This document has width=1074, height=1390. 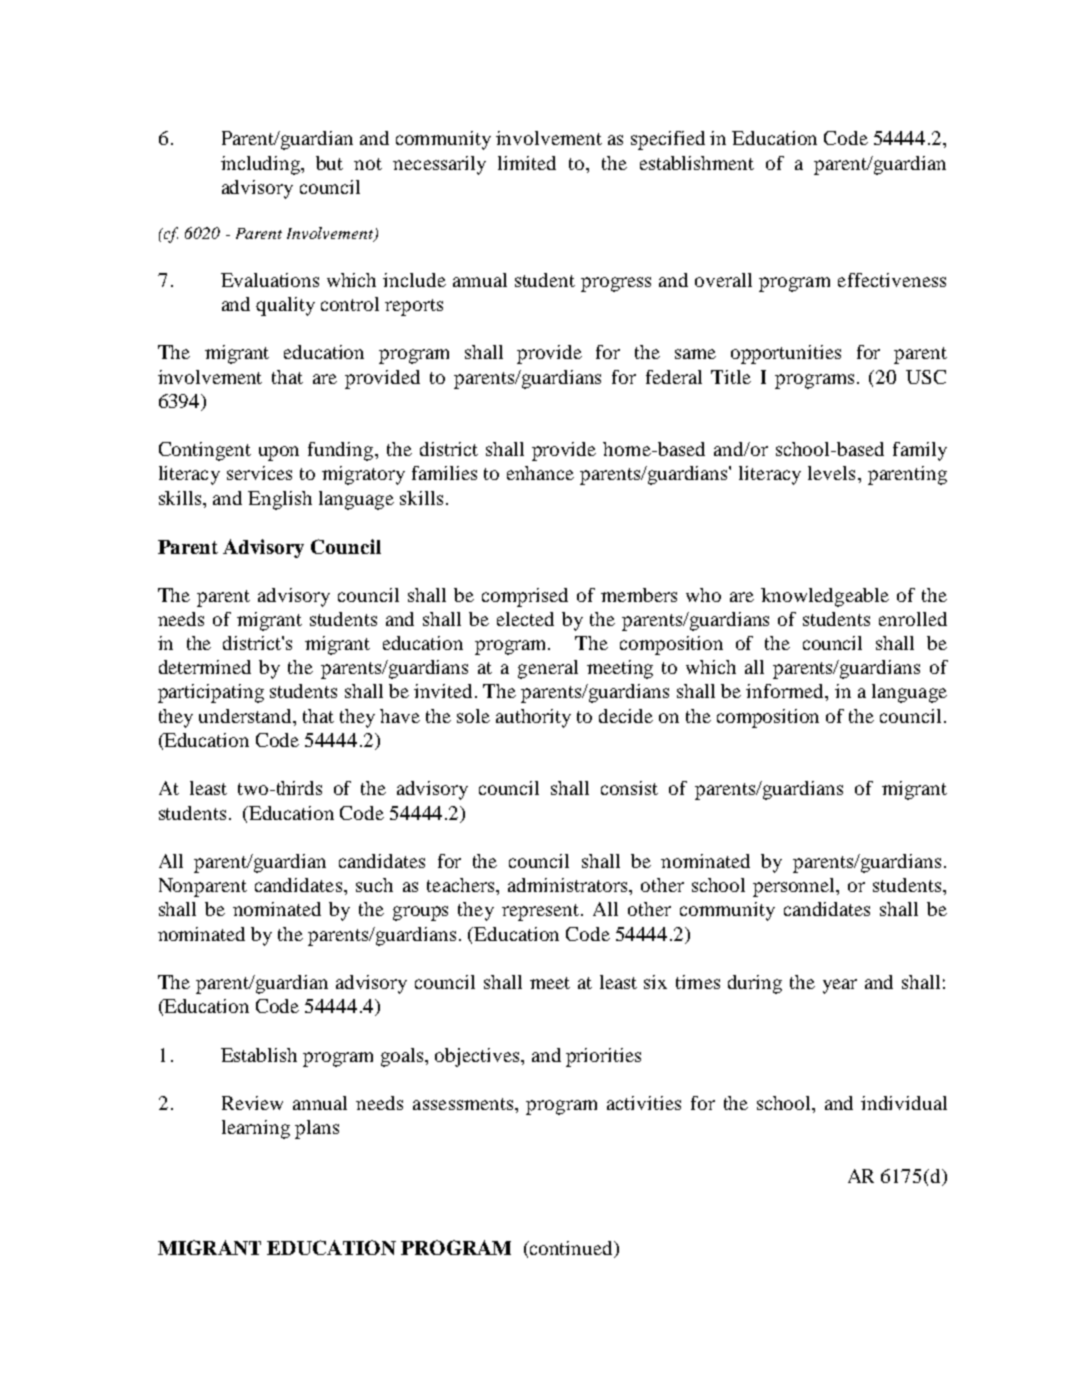 What do you see at coordinates (904, 1103) in the document?
I see `individual` at bounding box center [904, 1103].
